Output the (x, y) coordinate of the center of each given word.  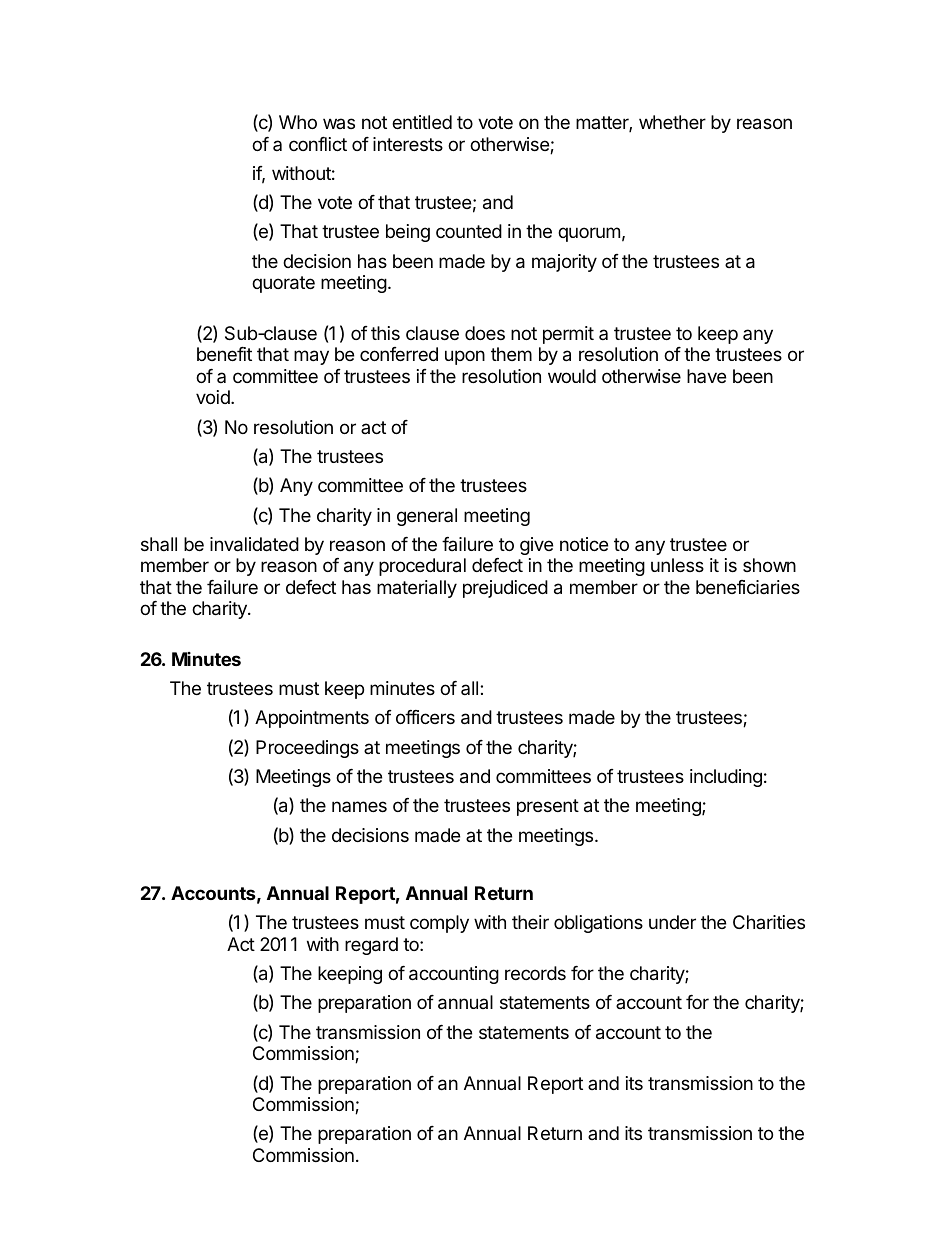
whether (672, 122)
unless (677, 565)
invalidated (254, 544)
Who (298, 122)
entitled (422, 122)
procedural (422, 567)
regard (371, 946)
